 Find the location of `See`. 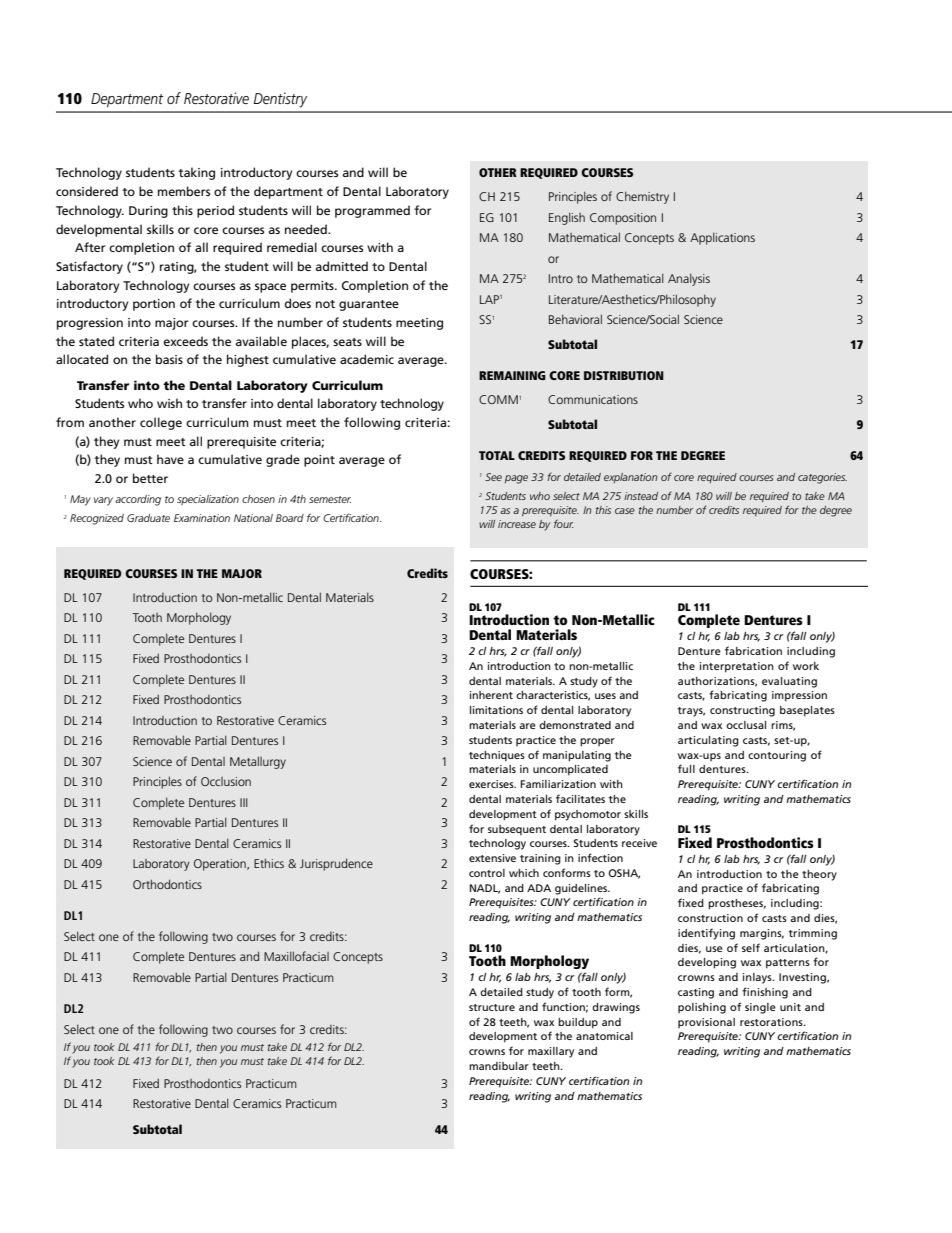

See is located at coordinates (493, 477).
